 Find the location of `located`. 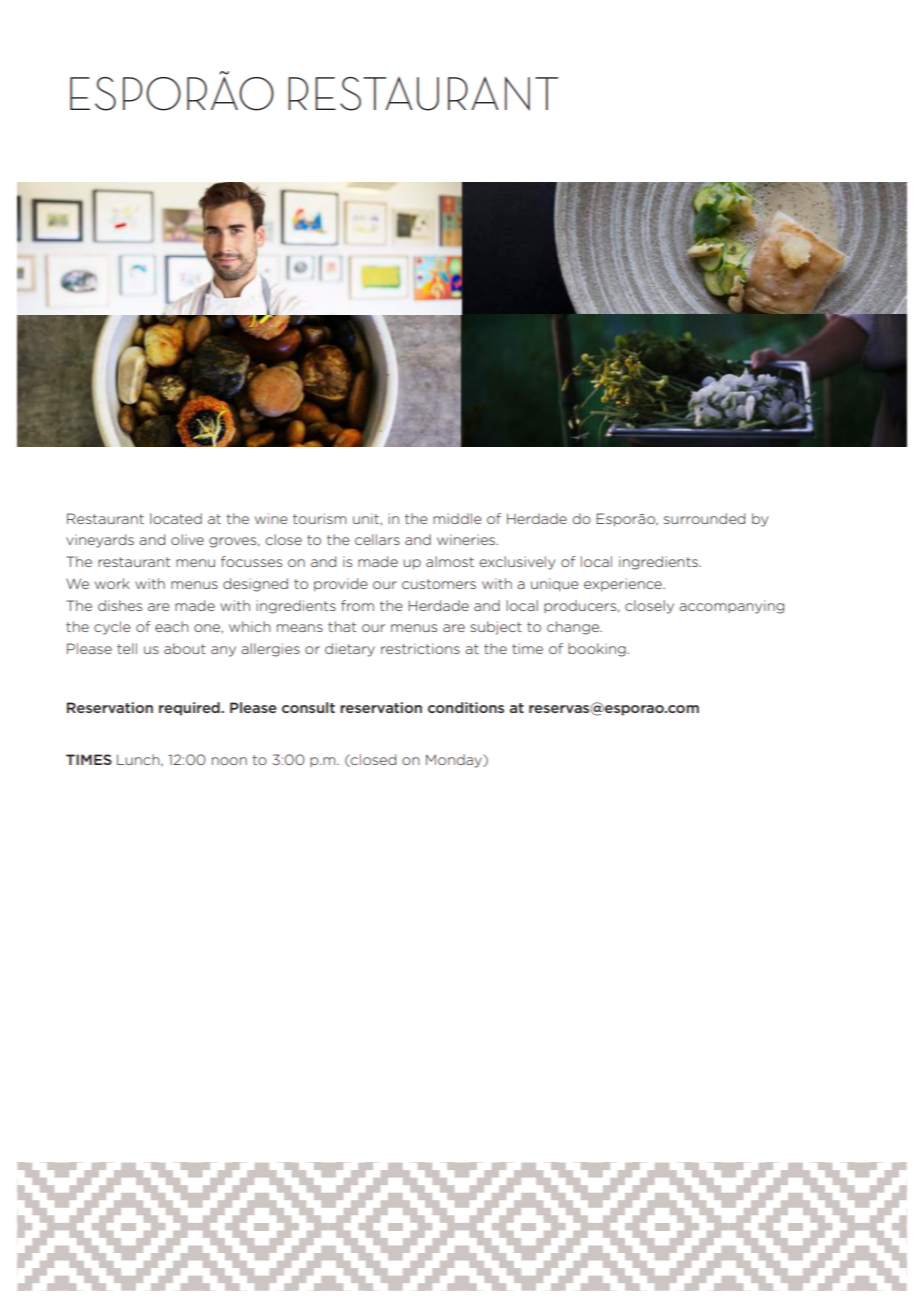

located is located at coordinates (176, 518).
